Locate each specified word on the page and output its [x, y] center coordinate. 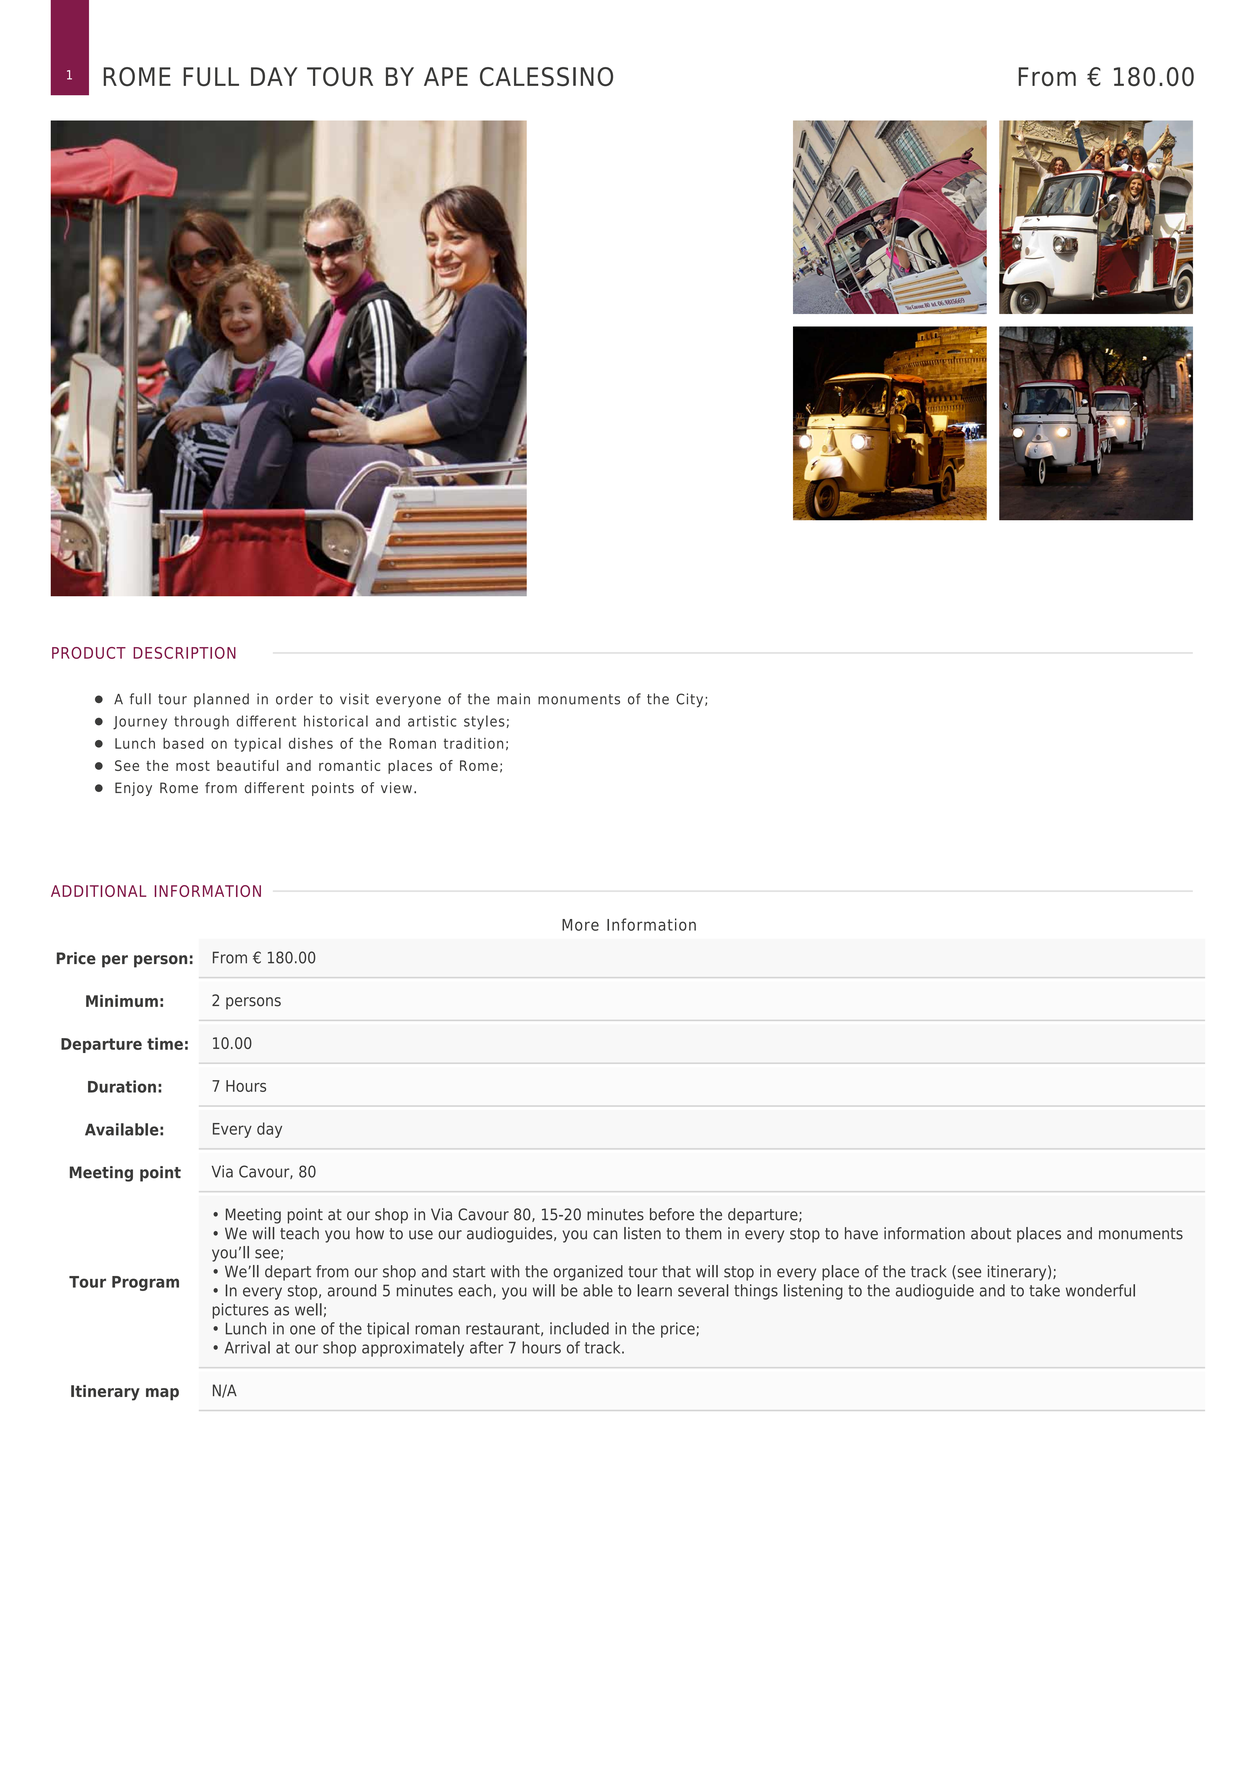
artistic [432, 721]
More [580, 925]
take [1044, 1290]
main [513, 699]
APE [446, 76]
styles [484, 722]
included [579, 1328]
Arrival [247, 1347]
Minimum [122, 1001]
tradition [473, 743]
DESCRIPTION [184, 653]
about [991, 1233]
